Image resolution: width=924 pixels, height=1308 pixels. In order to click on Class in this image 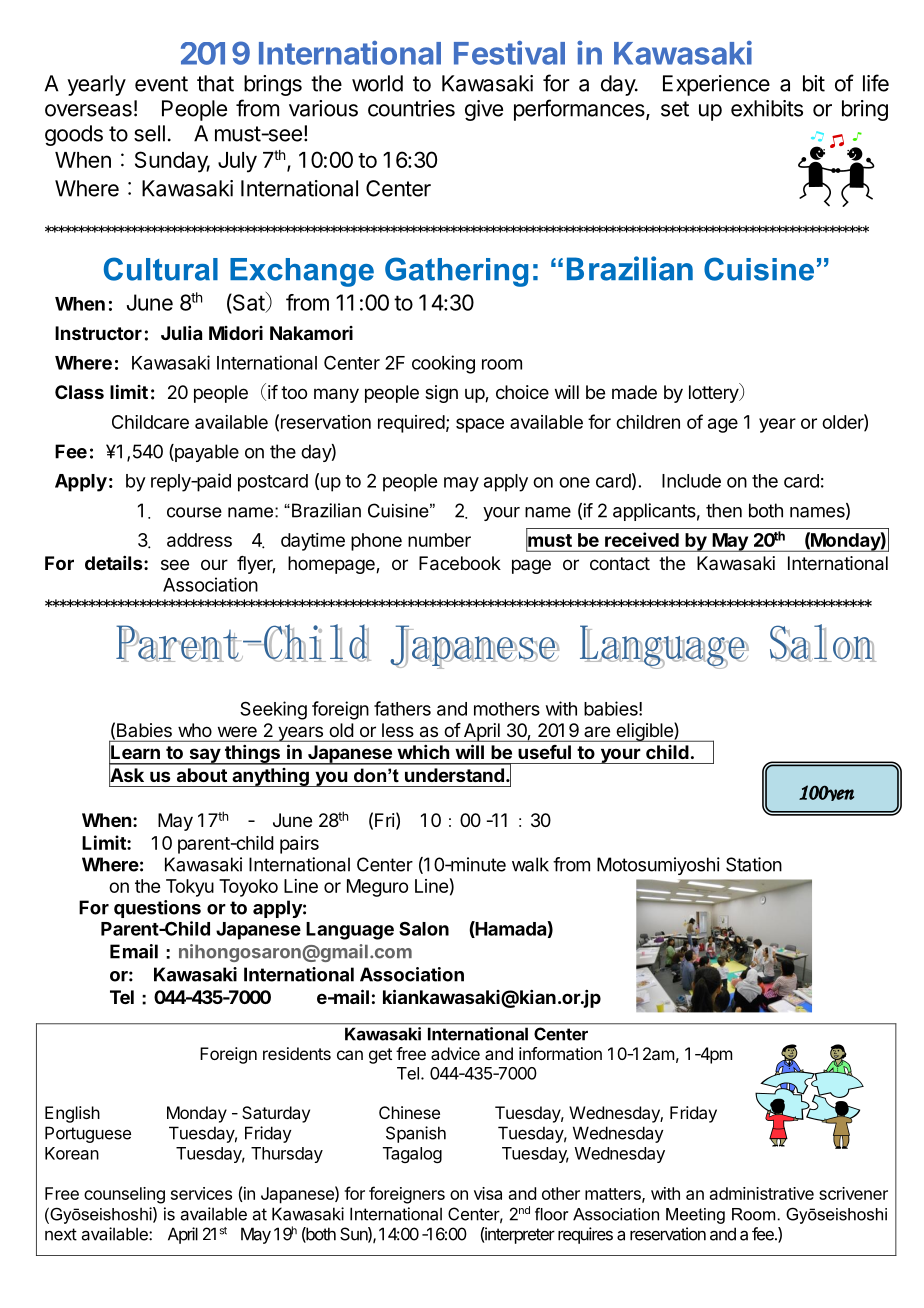, I will do `click(79, 392)`.
